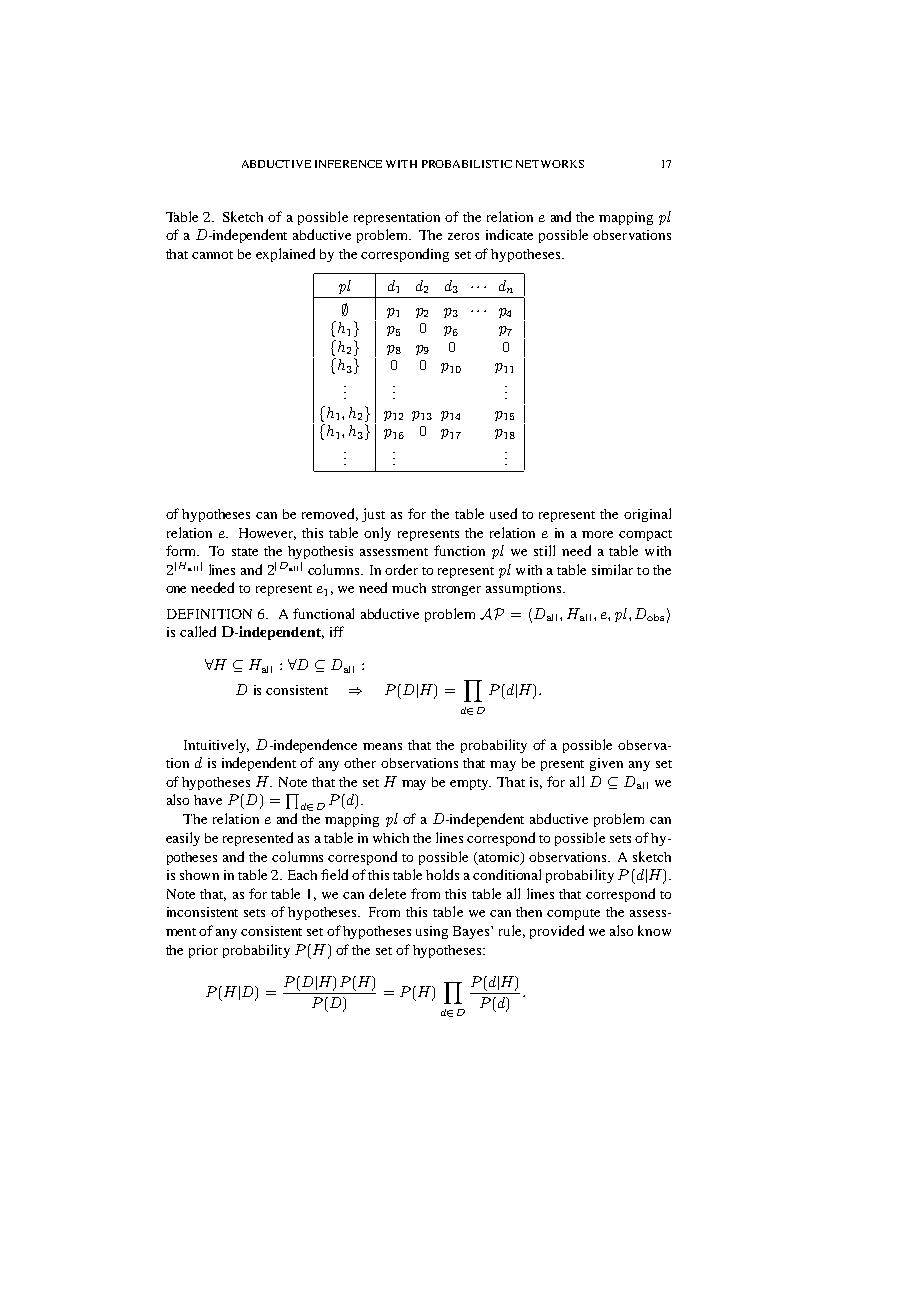  I want to click on prior, so click(203, 951).
